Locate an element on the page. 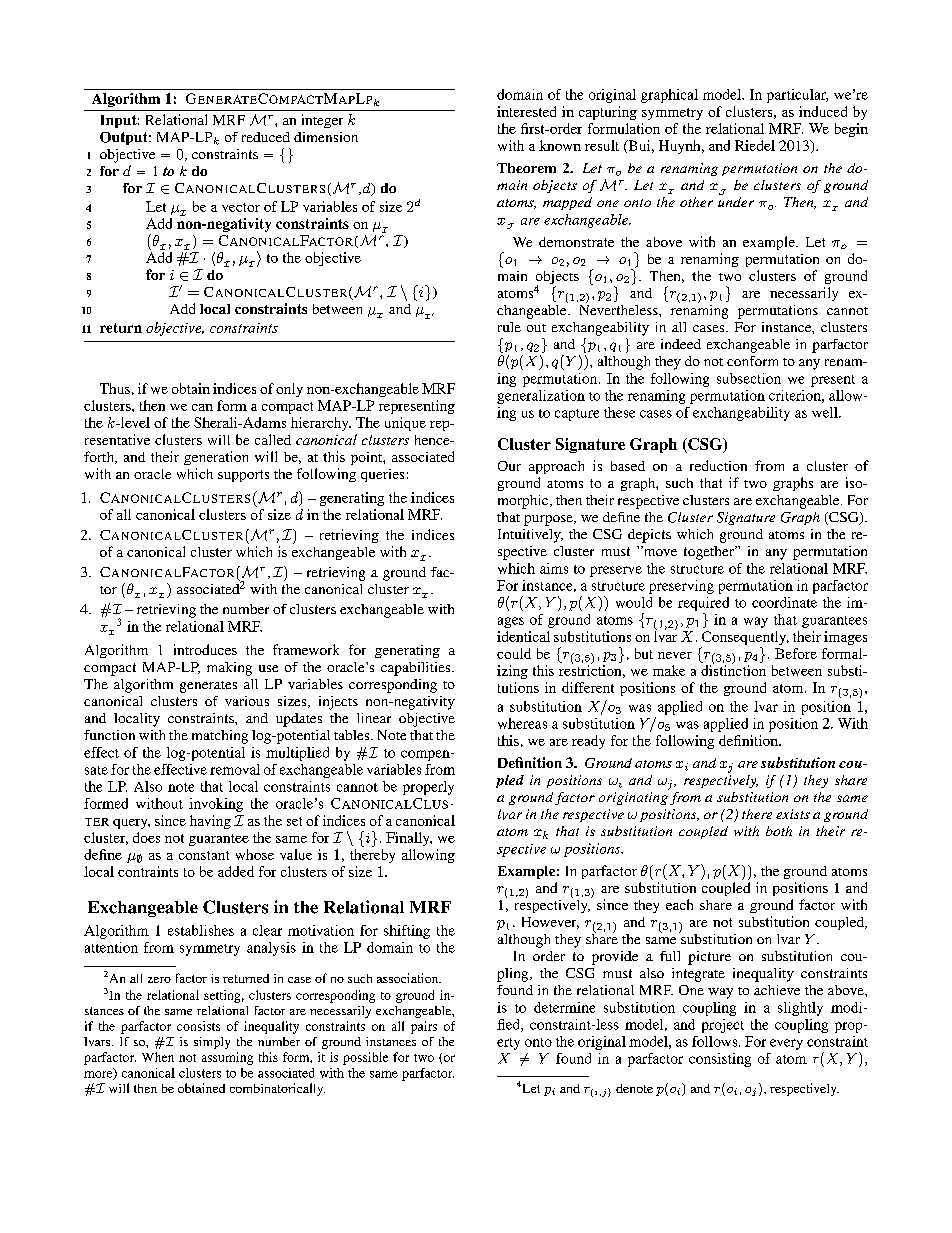  reduced is located at coordinates (266, 137).
